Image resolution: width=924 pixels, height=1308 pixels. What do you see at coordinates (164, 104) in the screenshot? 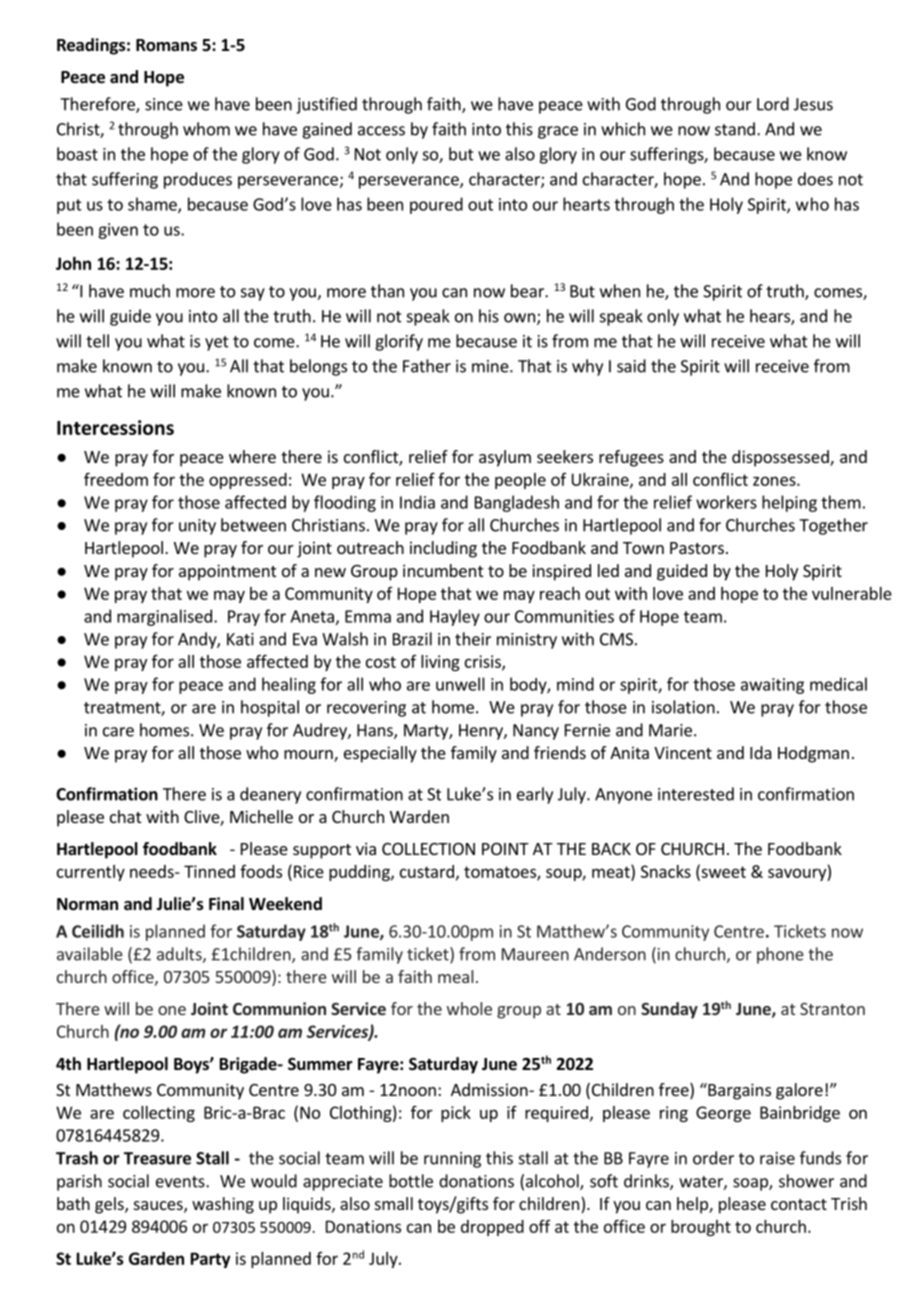
I see `since` at bounding box center [164, 104].
